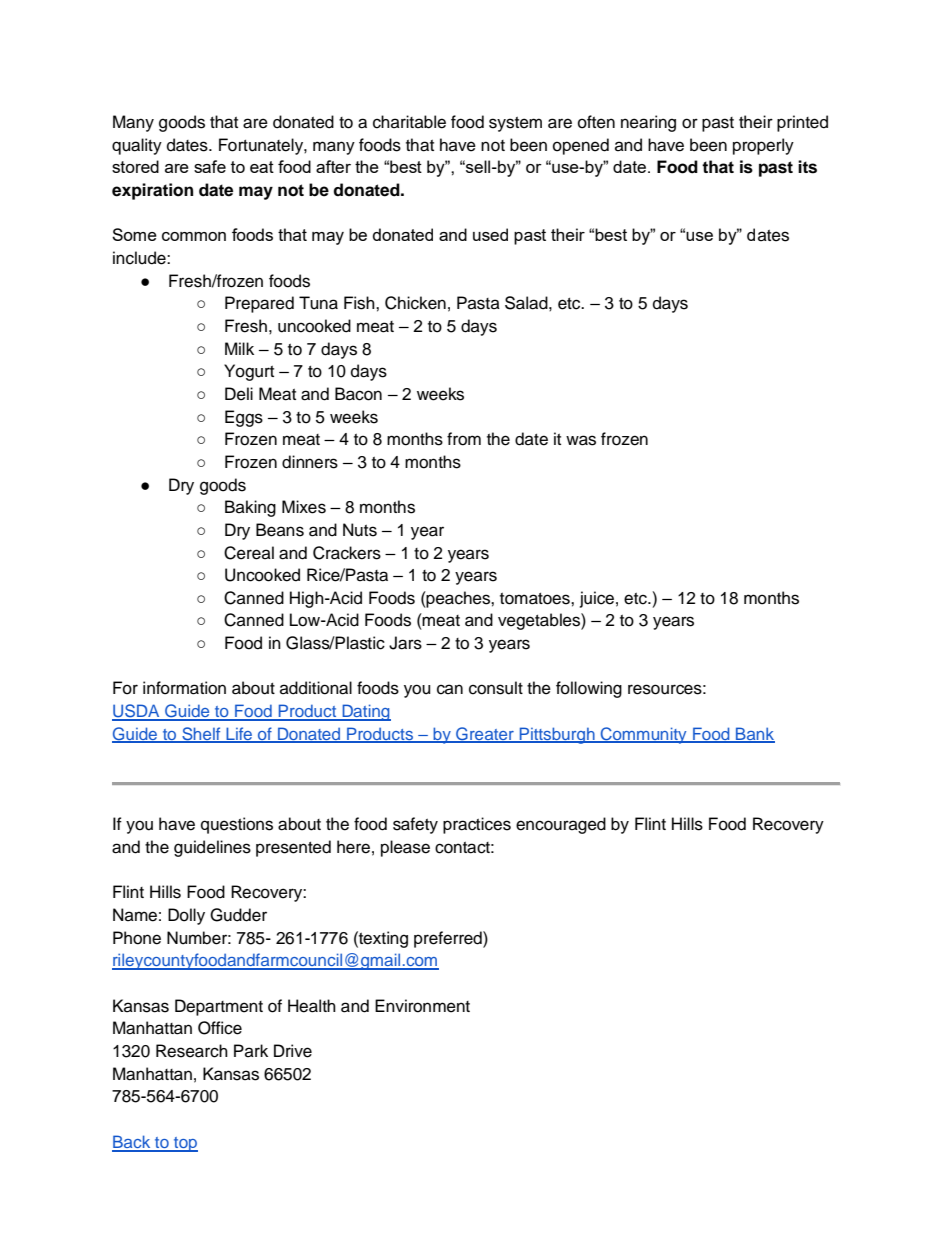  What do you see at coordinates (422, 1006) in the document?
I see `Environment` at bounding box center [422, 1006].
